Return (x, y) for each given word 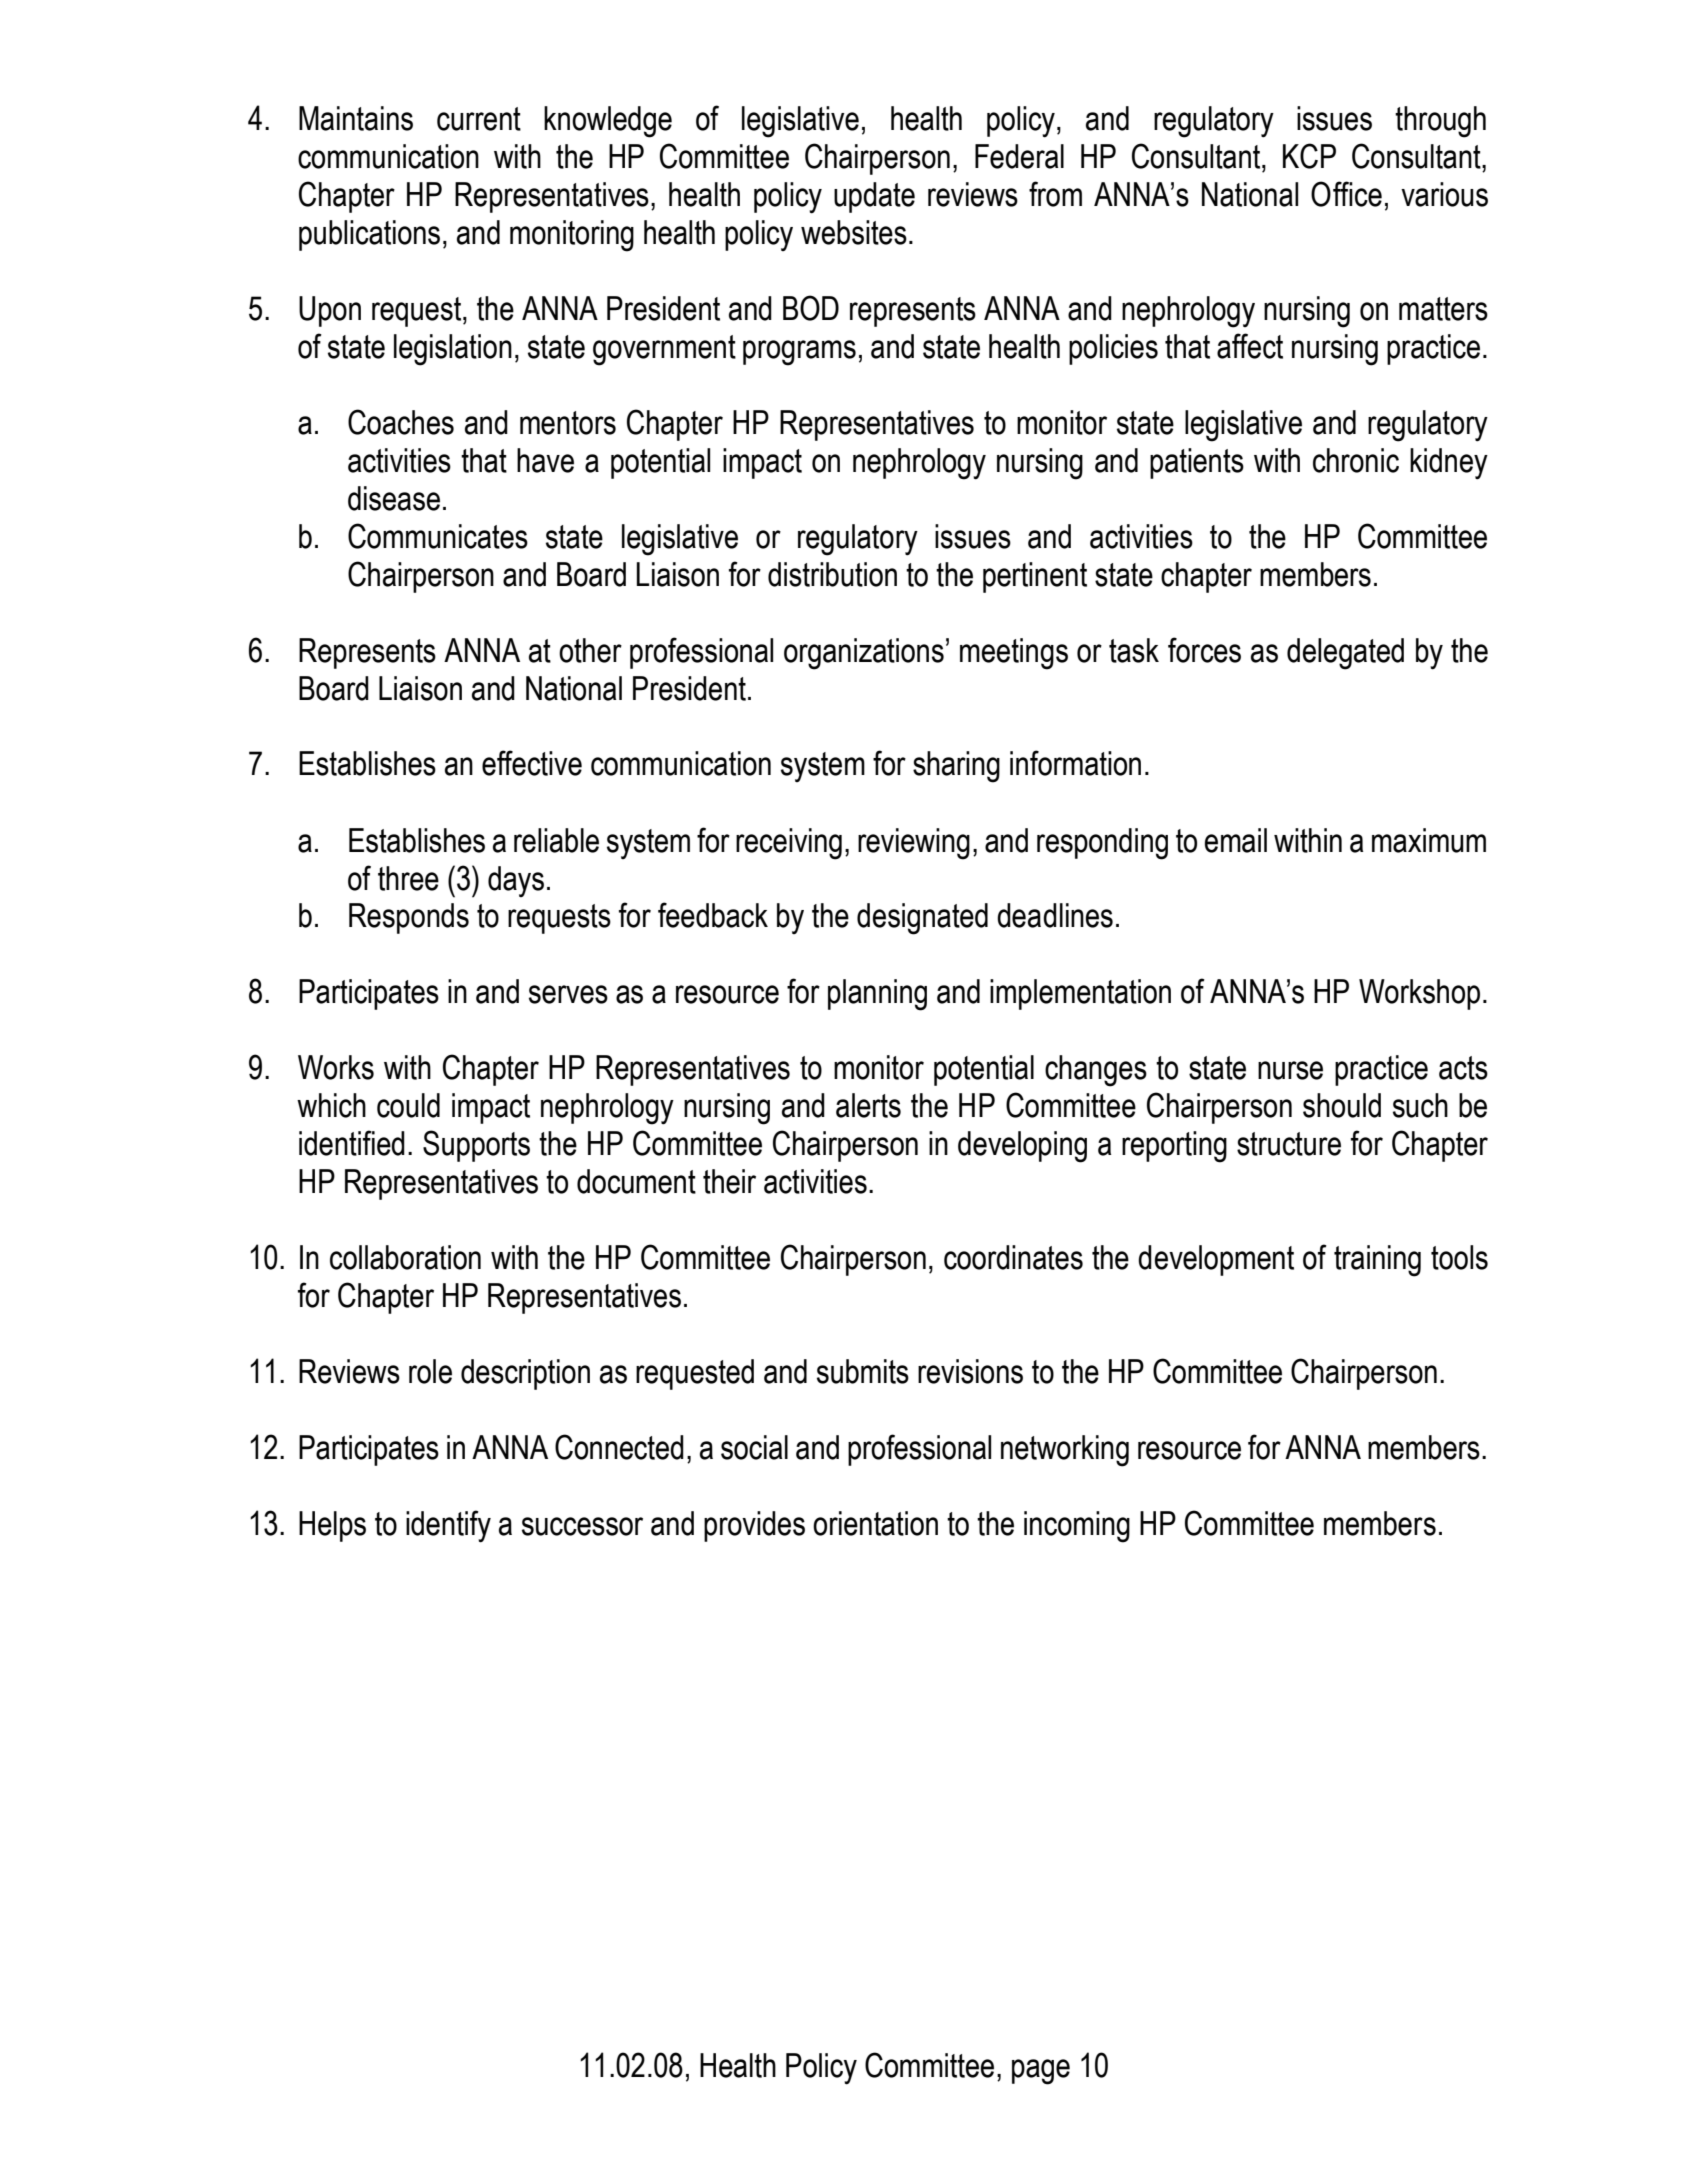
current (479, 119)
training (1377, 1261)
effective (532, 763)
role (430, 1371)
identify (448, 1526)
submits (863, 1371)
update (874, 197)
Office (1346, 194)
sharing (956, 767)
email (1236, 840)
